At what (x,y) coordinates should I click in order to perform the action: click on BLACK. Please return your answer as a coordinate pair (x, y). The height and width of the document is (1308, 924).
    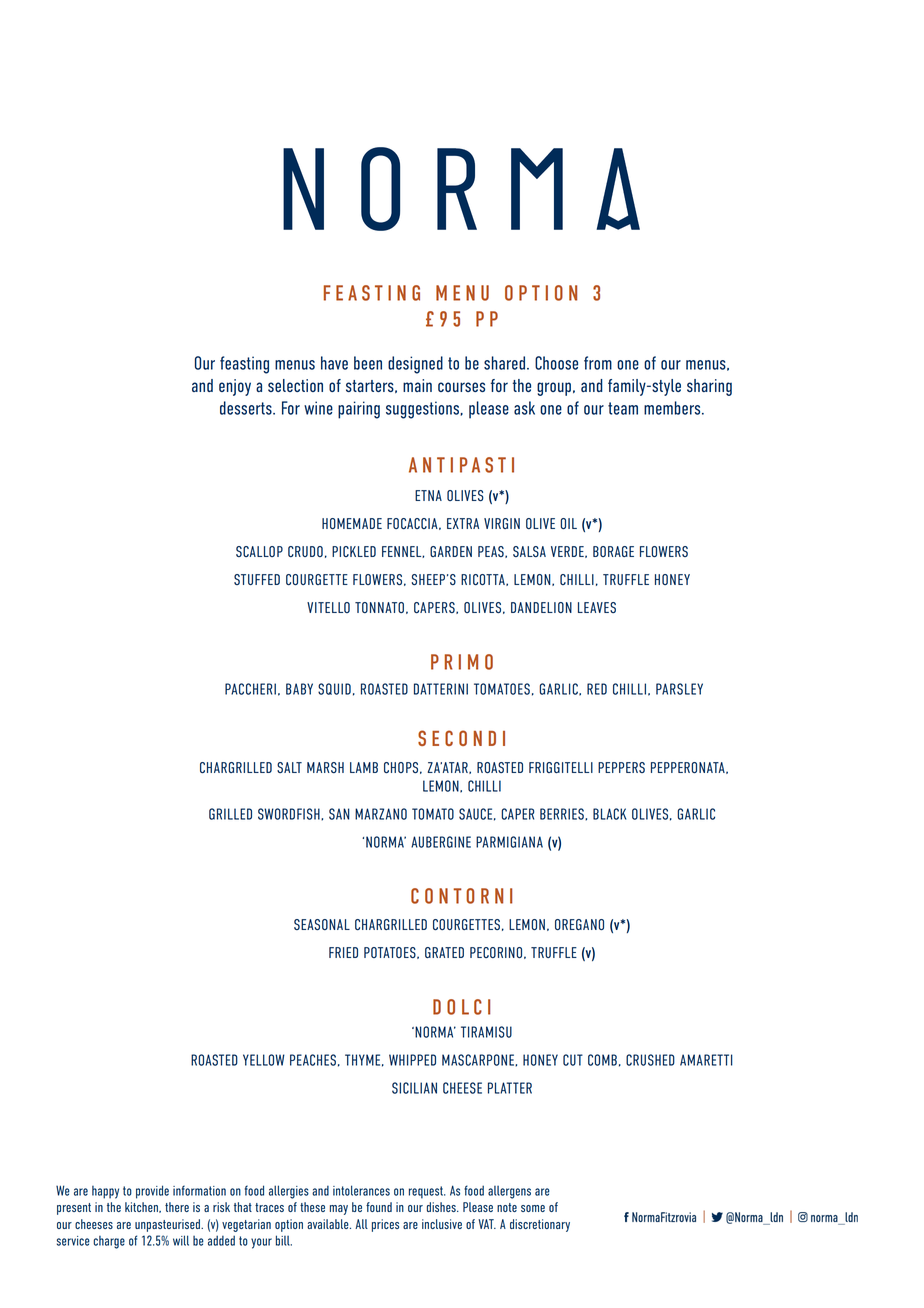
    Looking at the image, I should click on (609, 814).
